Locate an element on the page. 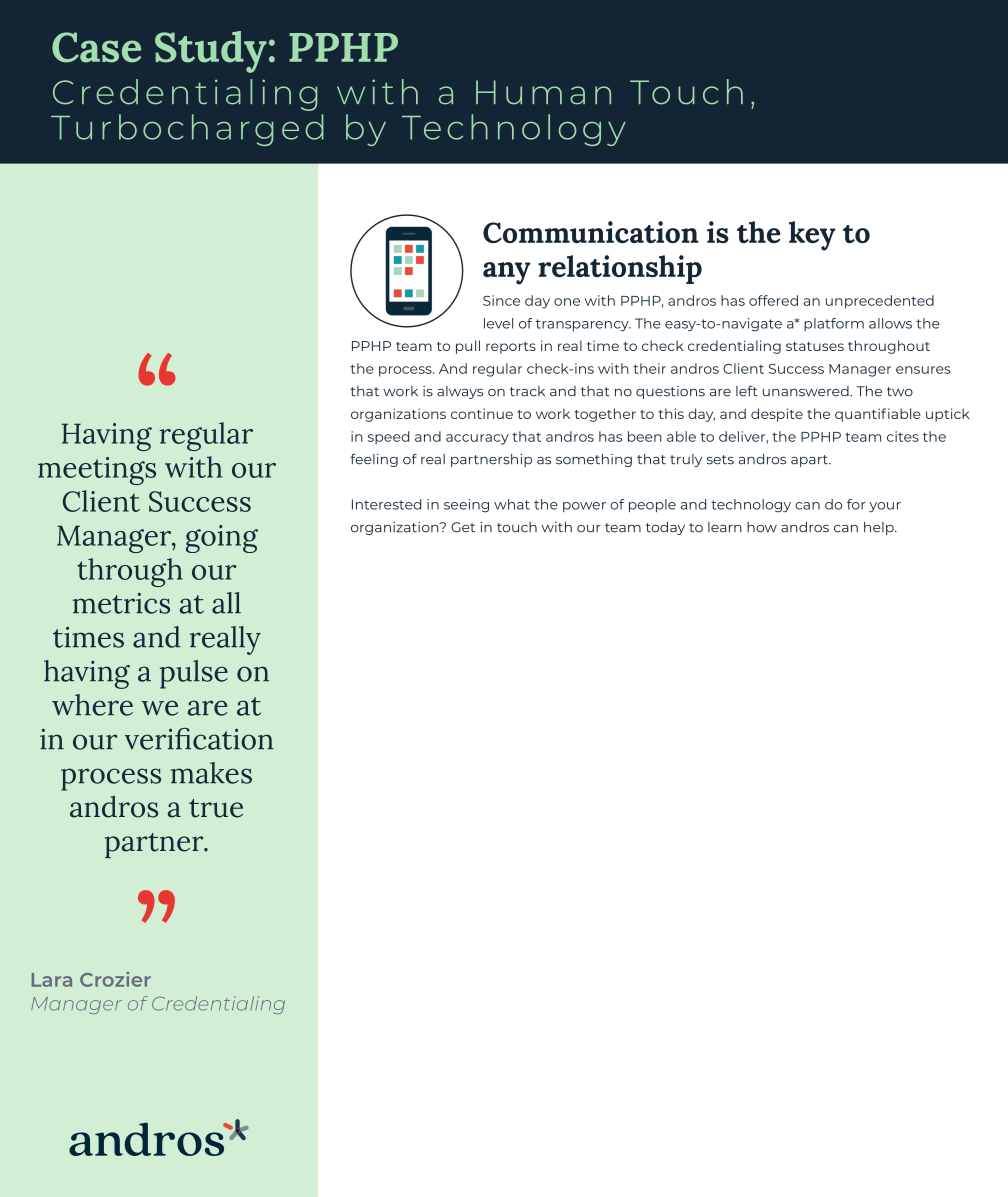 The image size is (1008, 1197). key is located at coordinates (812, 236).
